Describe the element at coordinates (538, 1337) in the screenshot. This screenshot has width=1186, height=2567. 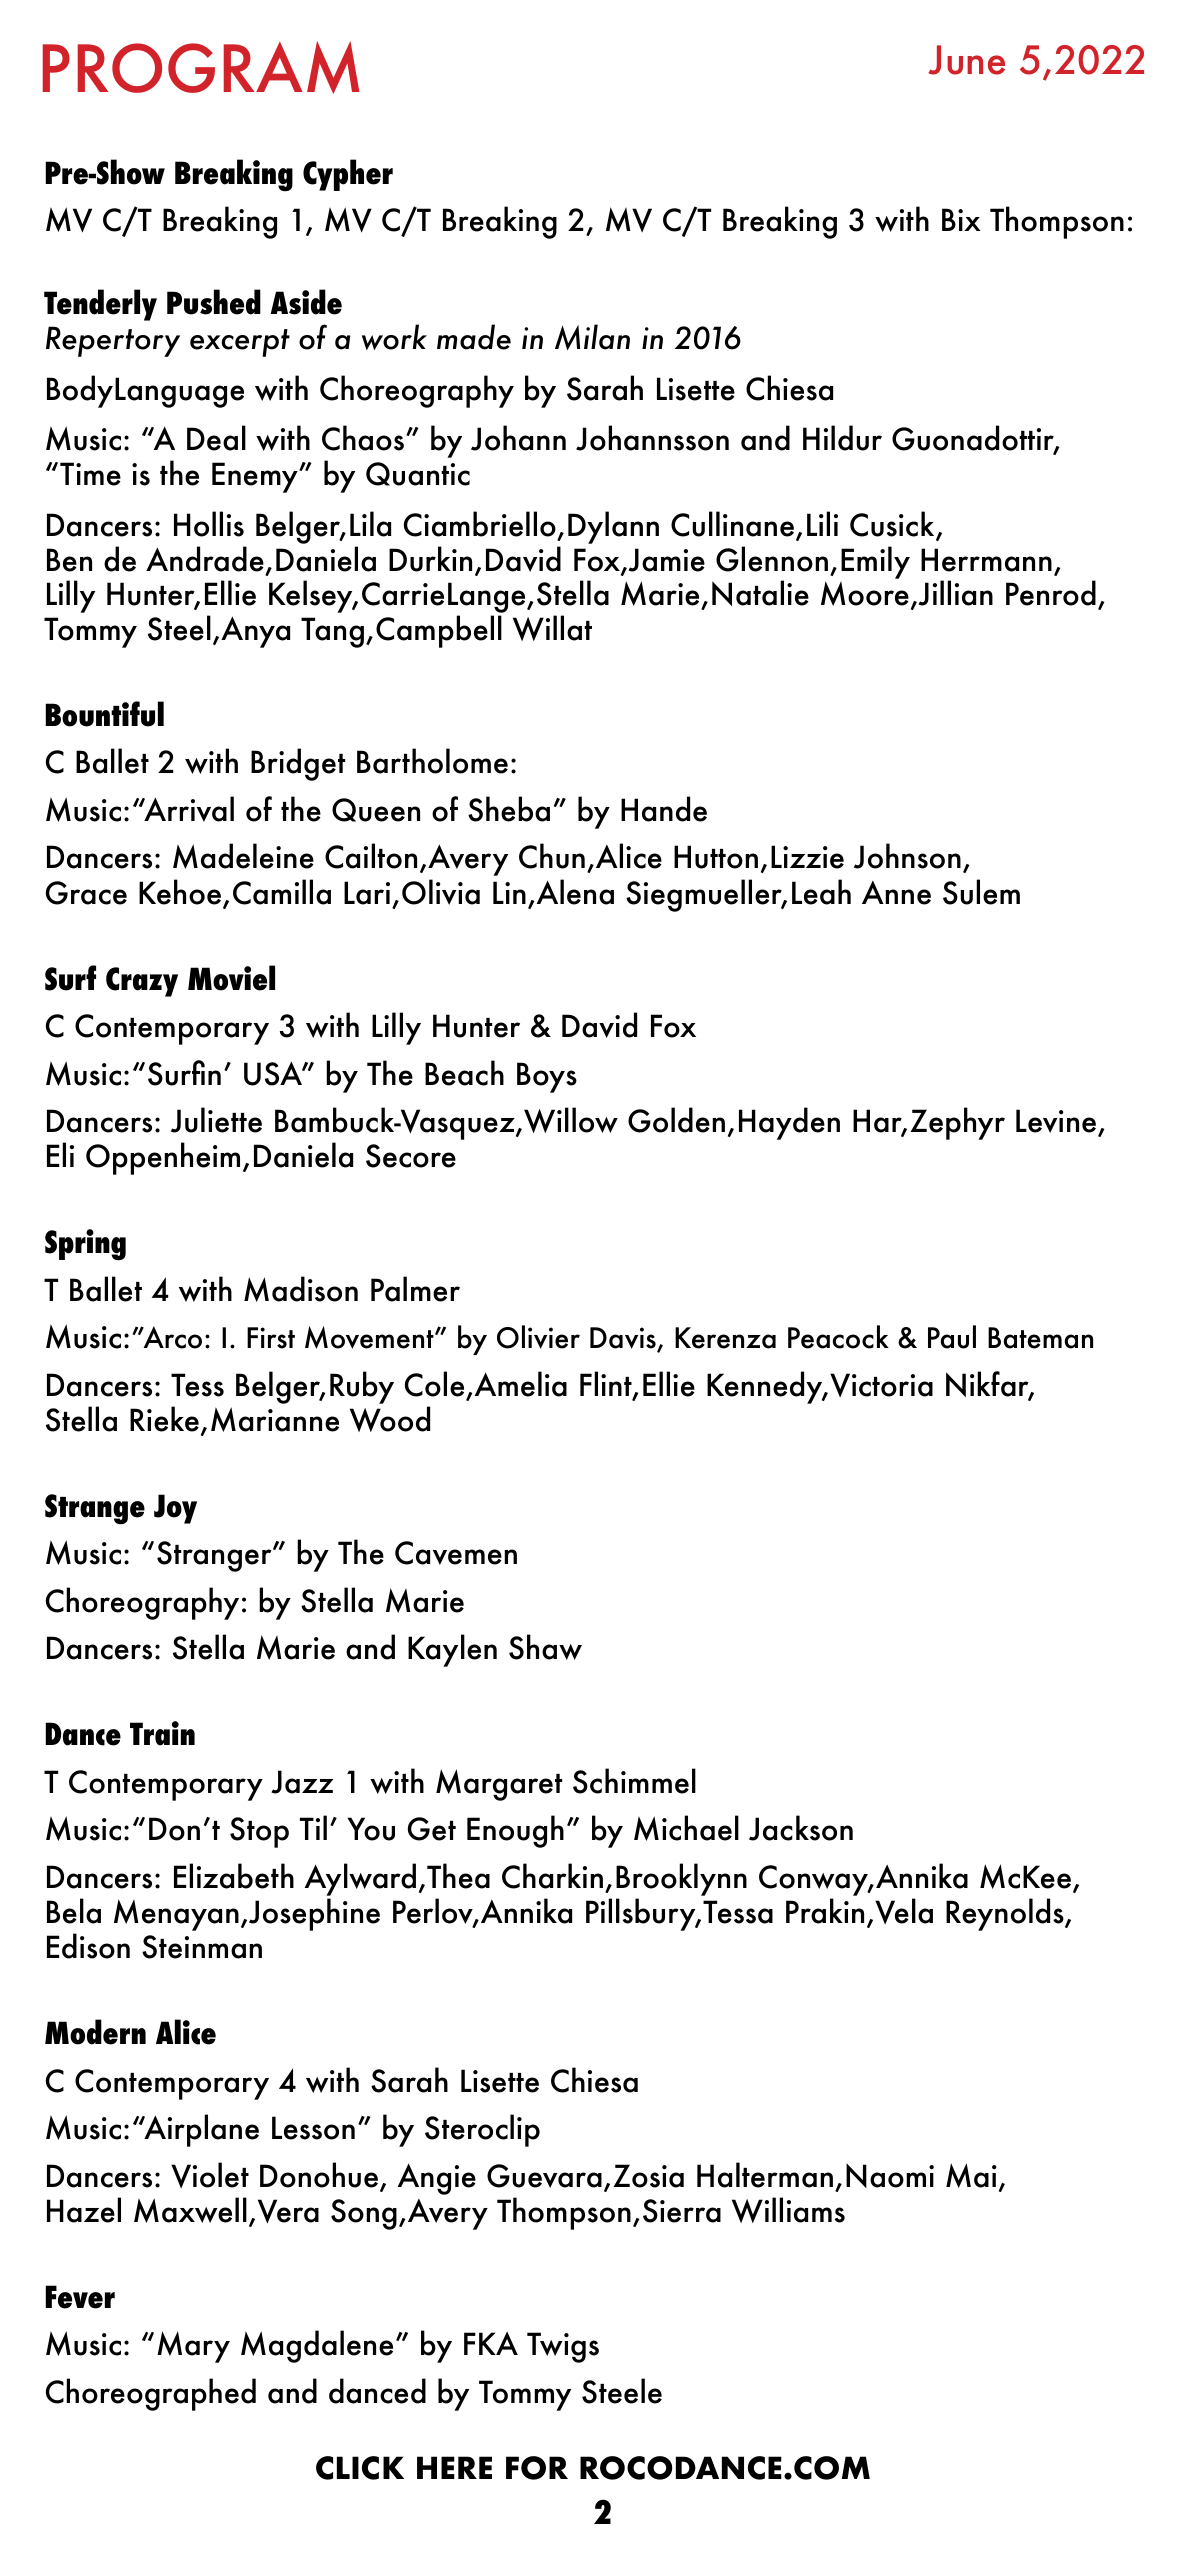
I see `Olivier` at that location.
